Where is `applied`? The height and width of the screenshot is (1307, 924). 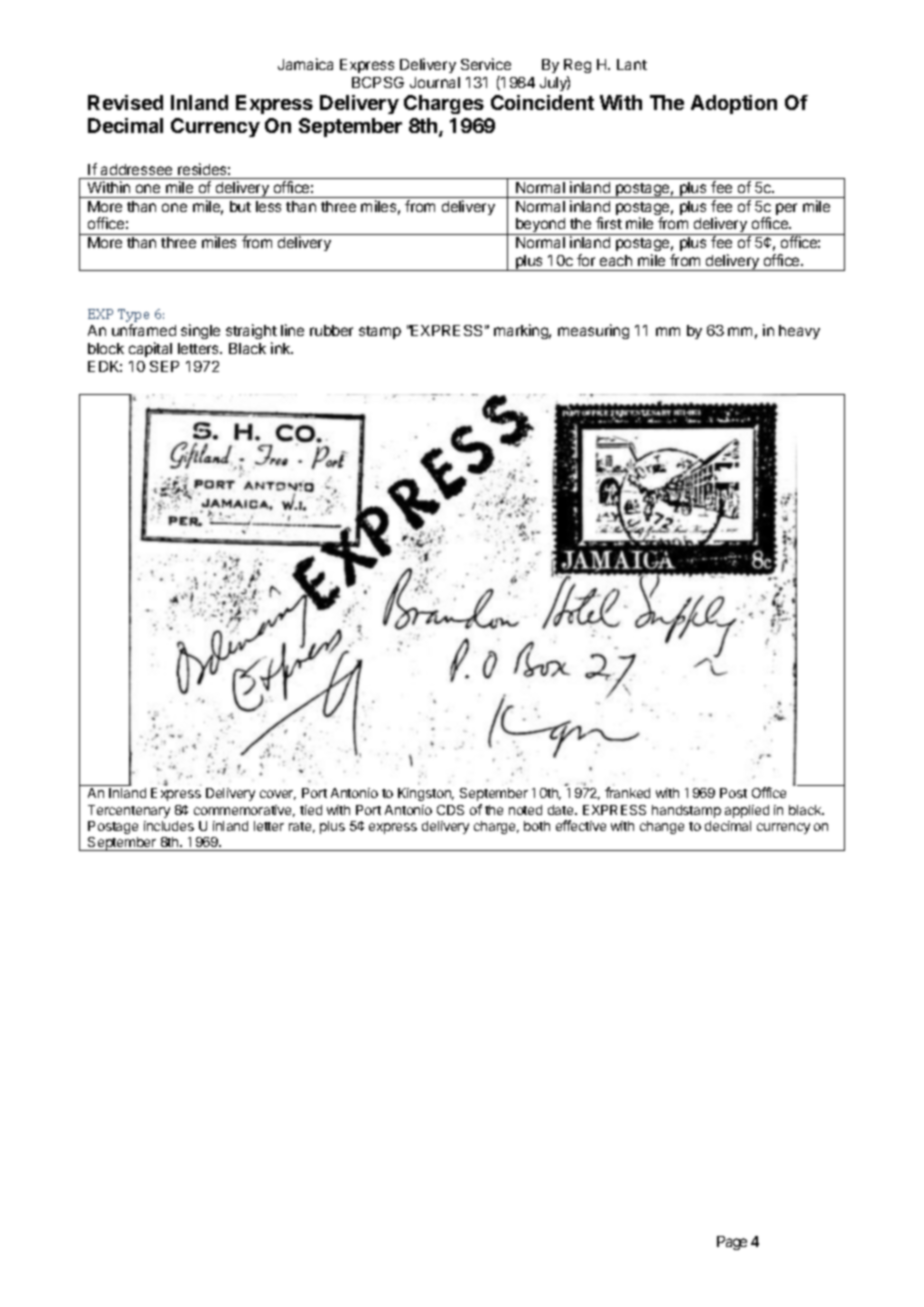
applied is located at coordinates (747, 811).
